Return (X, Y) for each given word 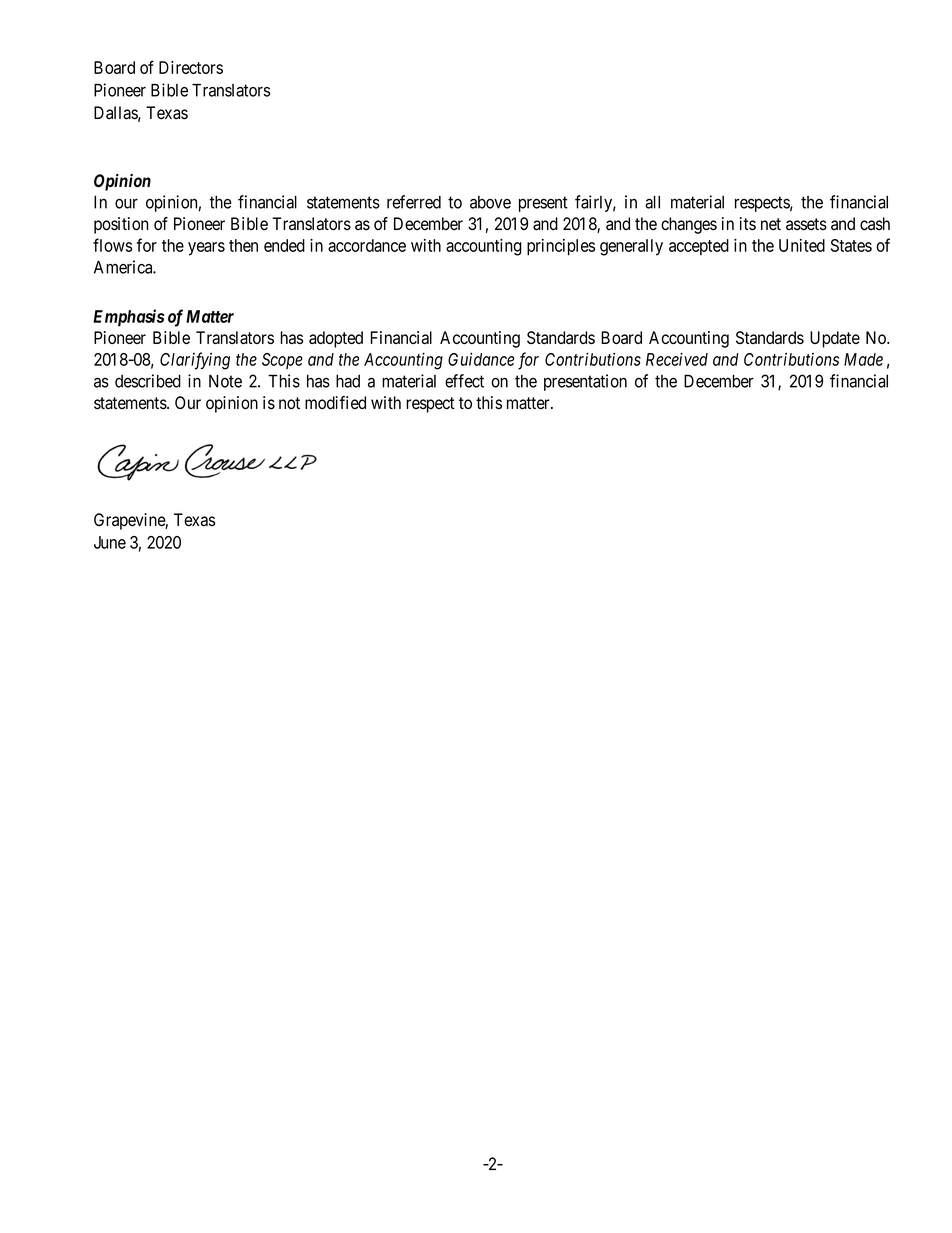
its (748, 224)
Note (225, 381)
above (490, 202)
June (110, 542)
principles (561, 247)
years (206, 249)
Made (863, 359)
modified (335, 403)
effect (464, 381)
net (771, 224)
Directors (191, 67)
